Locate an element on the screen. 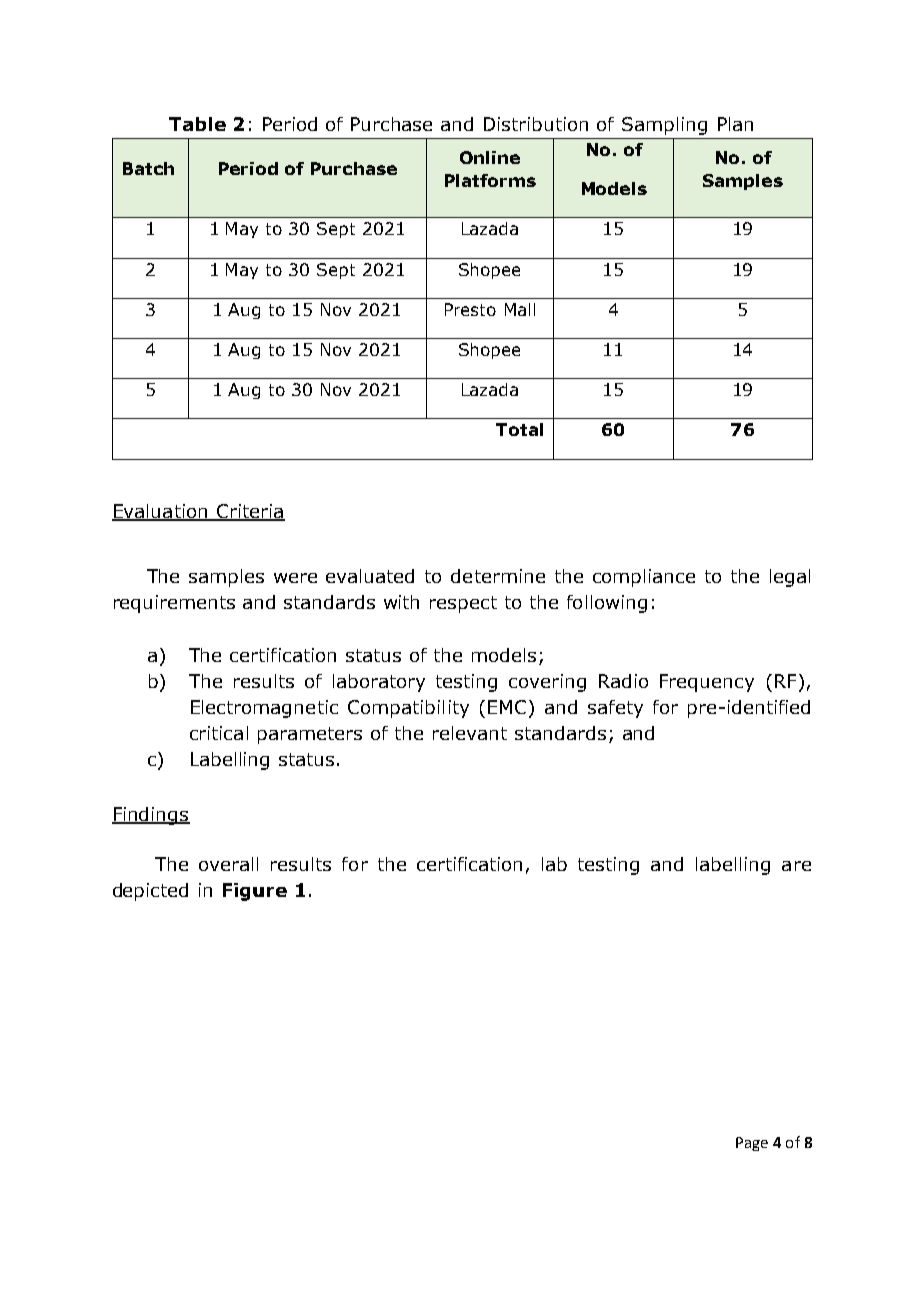  Table is located at coordinates (197, 124).
